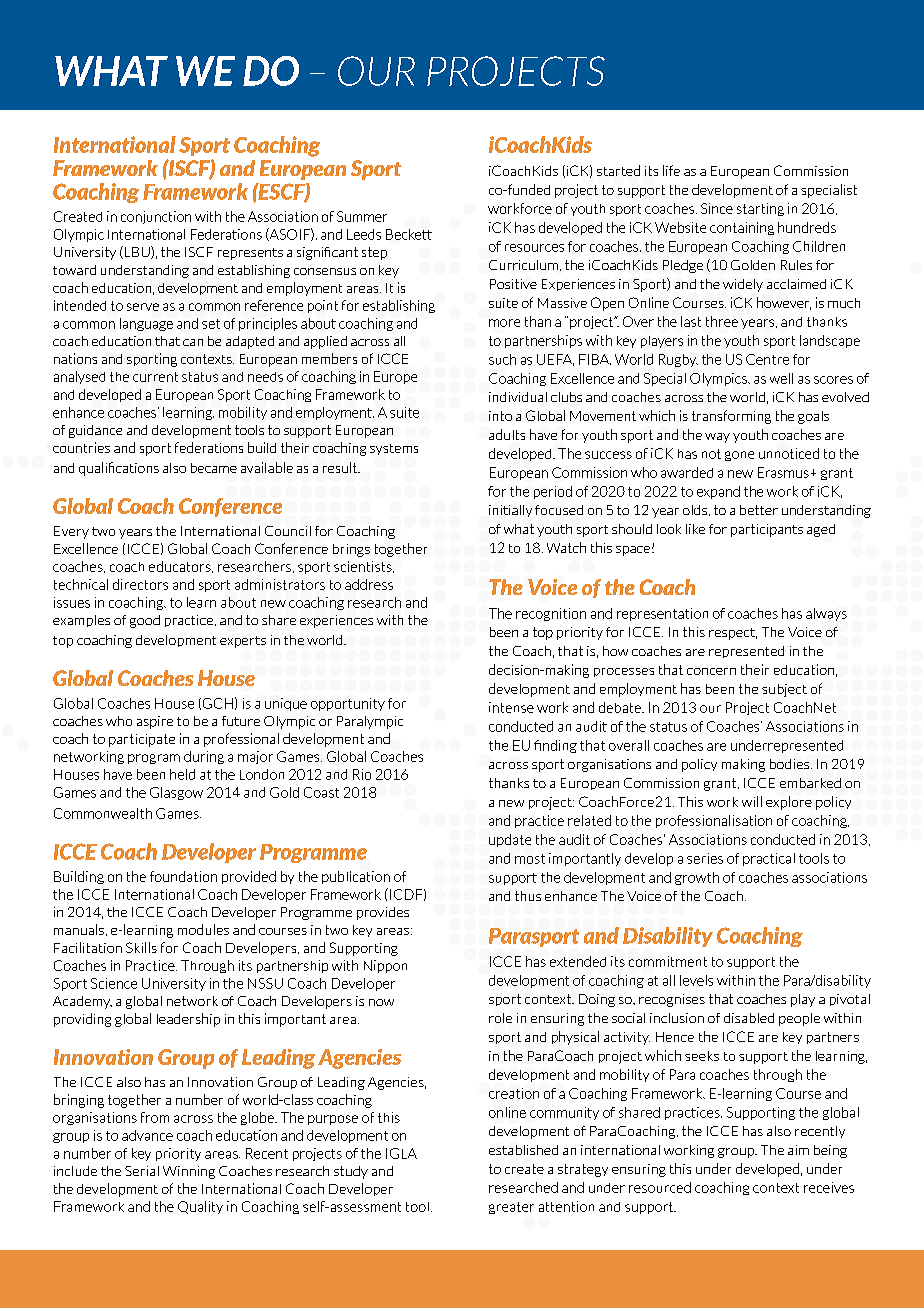 This screenshot has height=1308, width=924. I want to click on educators, so click(181, 567).
